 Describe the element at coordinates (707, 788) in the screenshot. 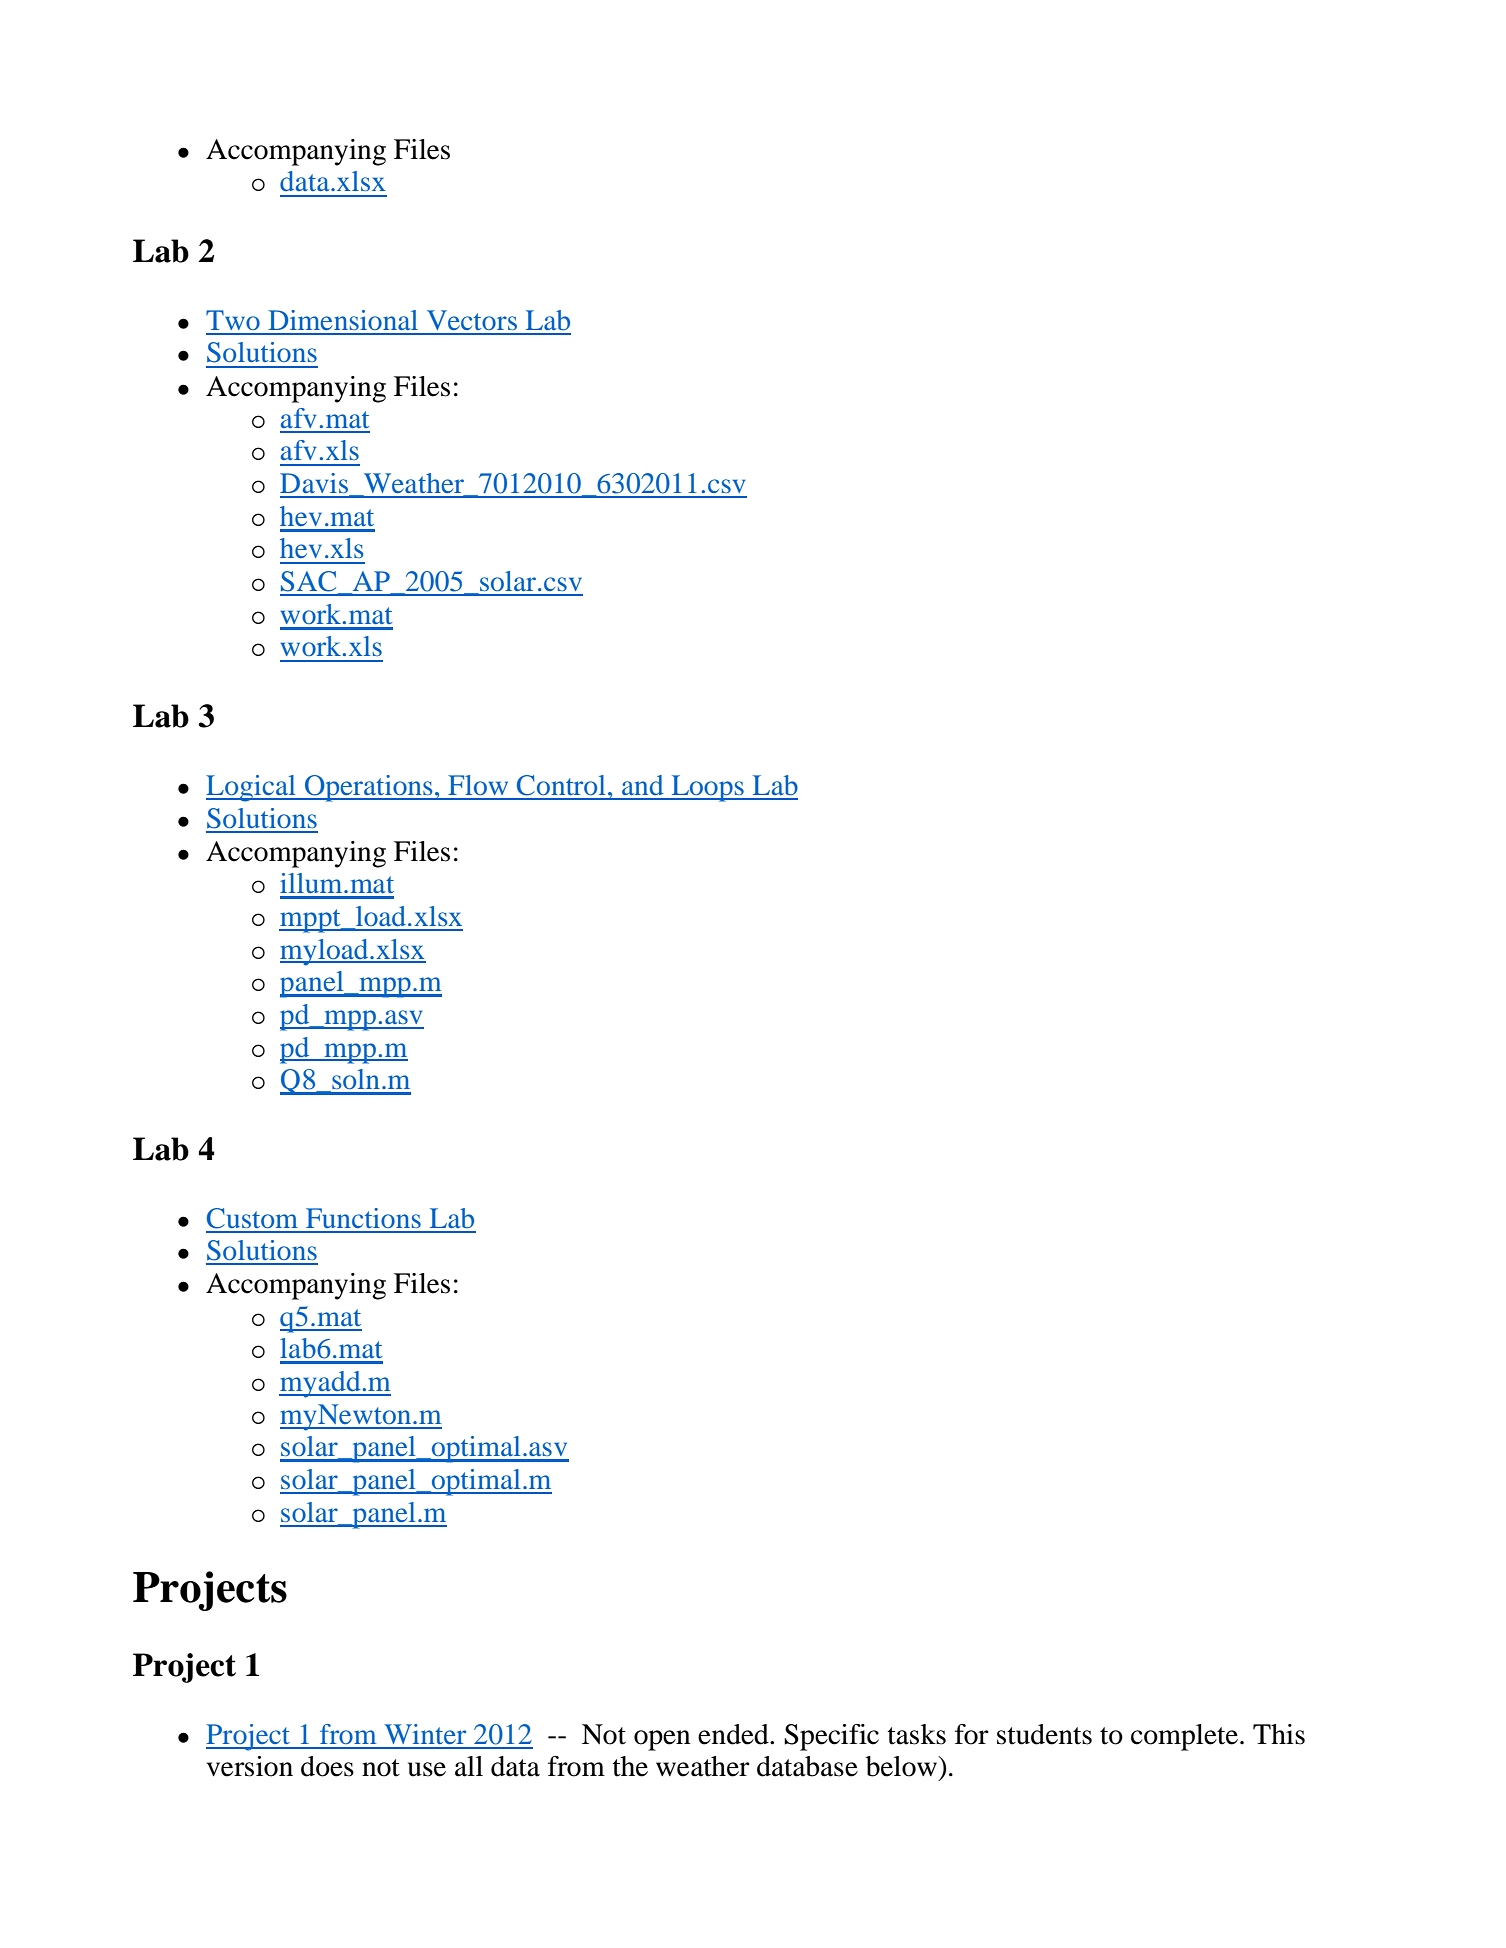

I see `Loops` at that location.
